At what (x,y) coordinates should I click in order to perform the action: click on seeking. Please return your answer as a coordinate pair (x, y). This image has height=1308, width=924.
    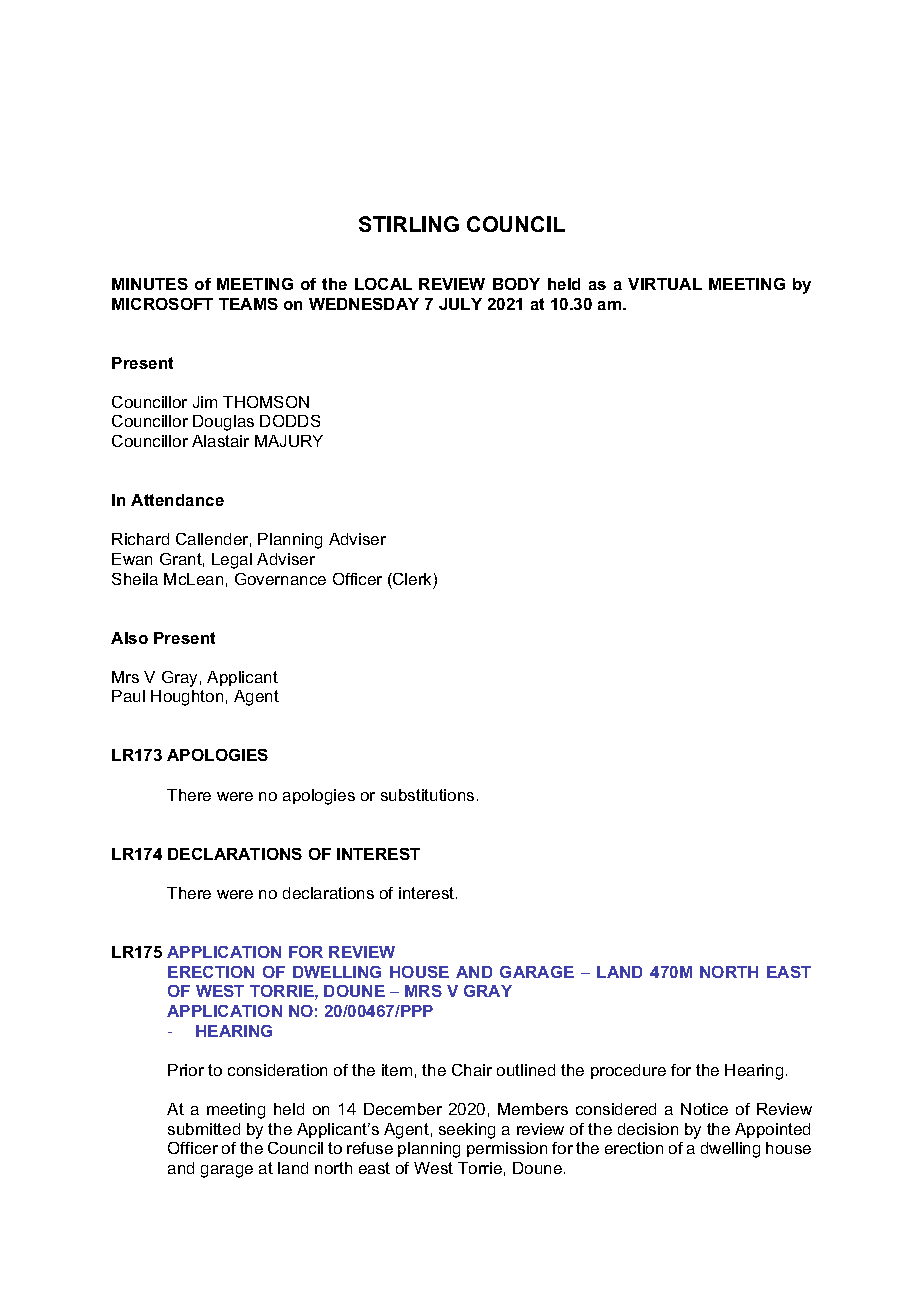
    Looking at the image, I should click on (467, 1131).
